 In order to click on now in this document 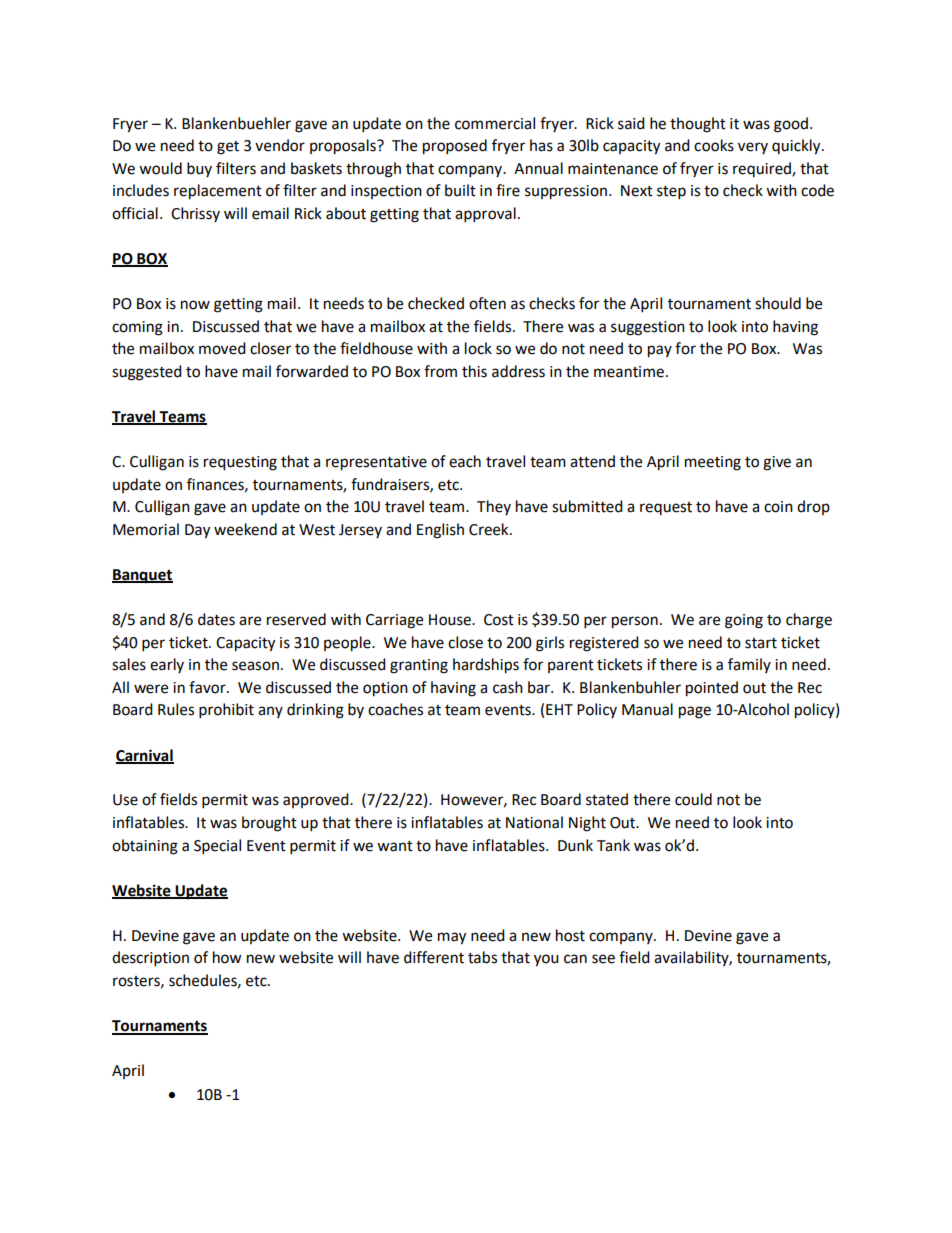, I will do `click(195, 305)`.
